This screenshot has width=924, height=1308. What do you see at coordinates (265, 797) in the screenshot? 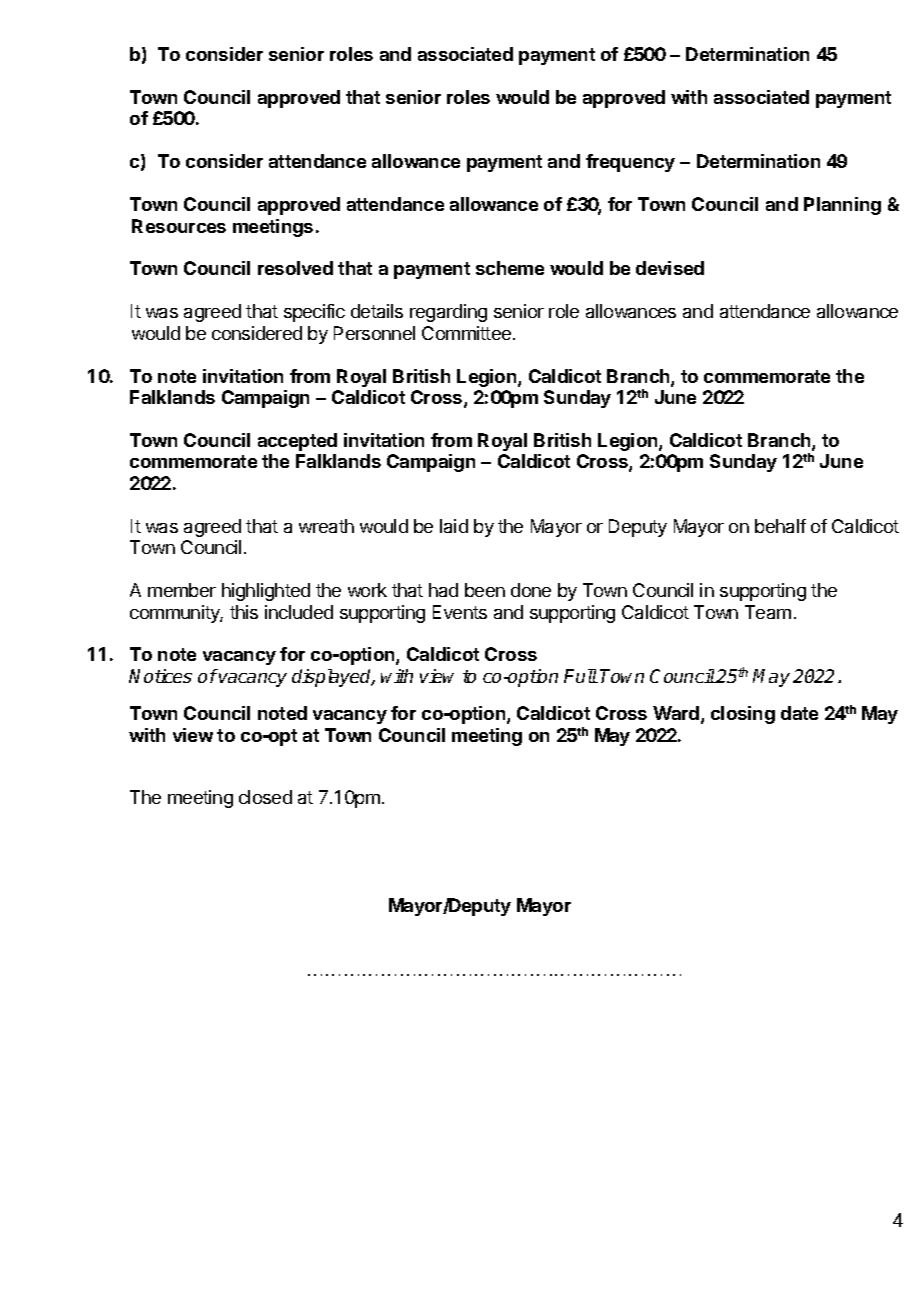
I see `closed` at bounding box center [265, 797].
